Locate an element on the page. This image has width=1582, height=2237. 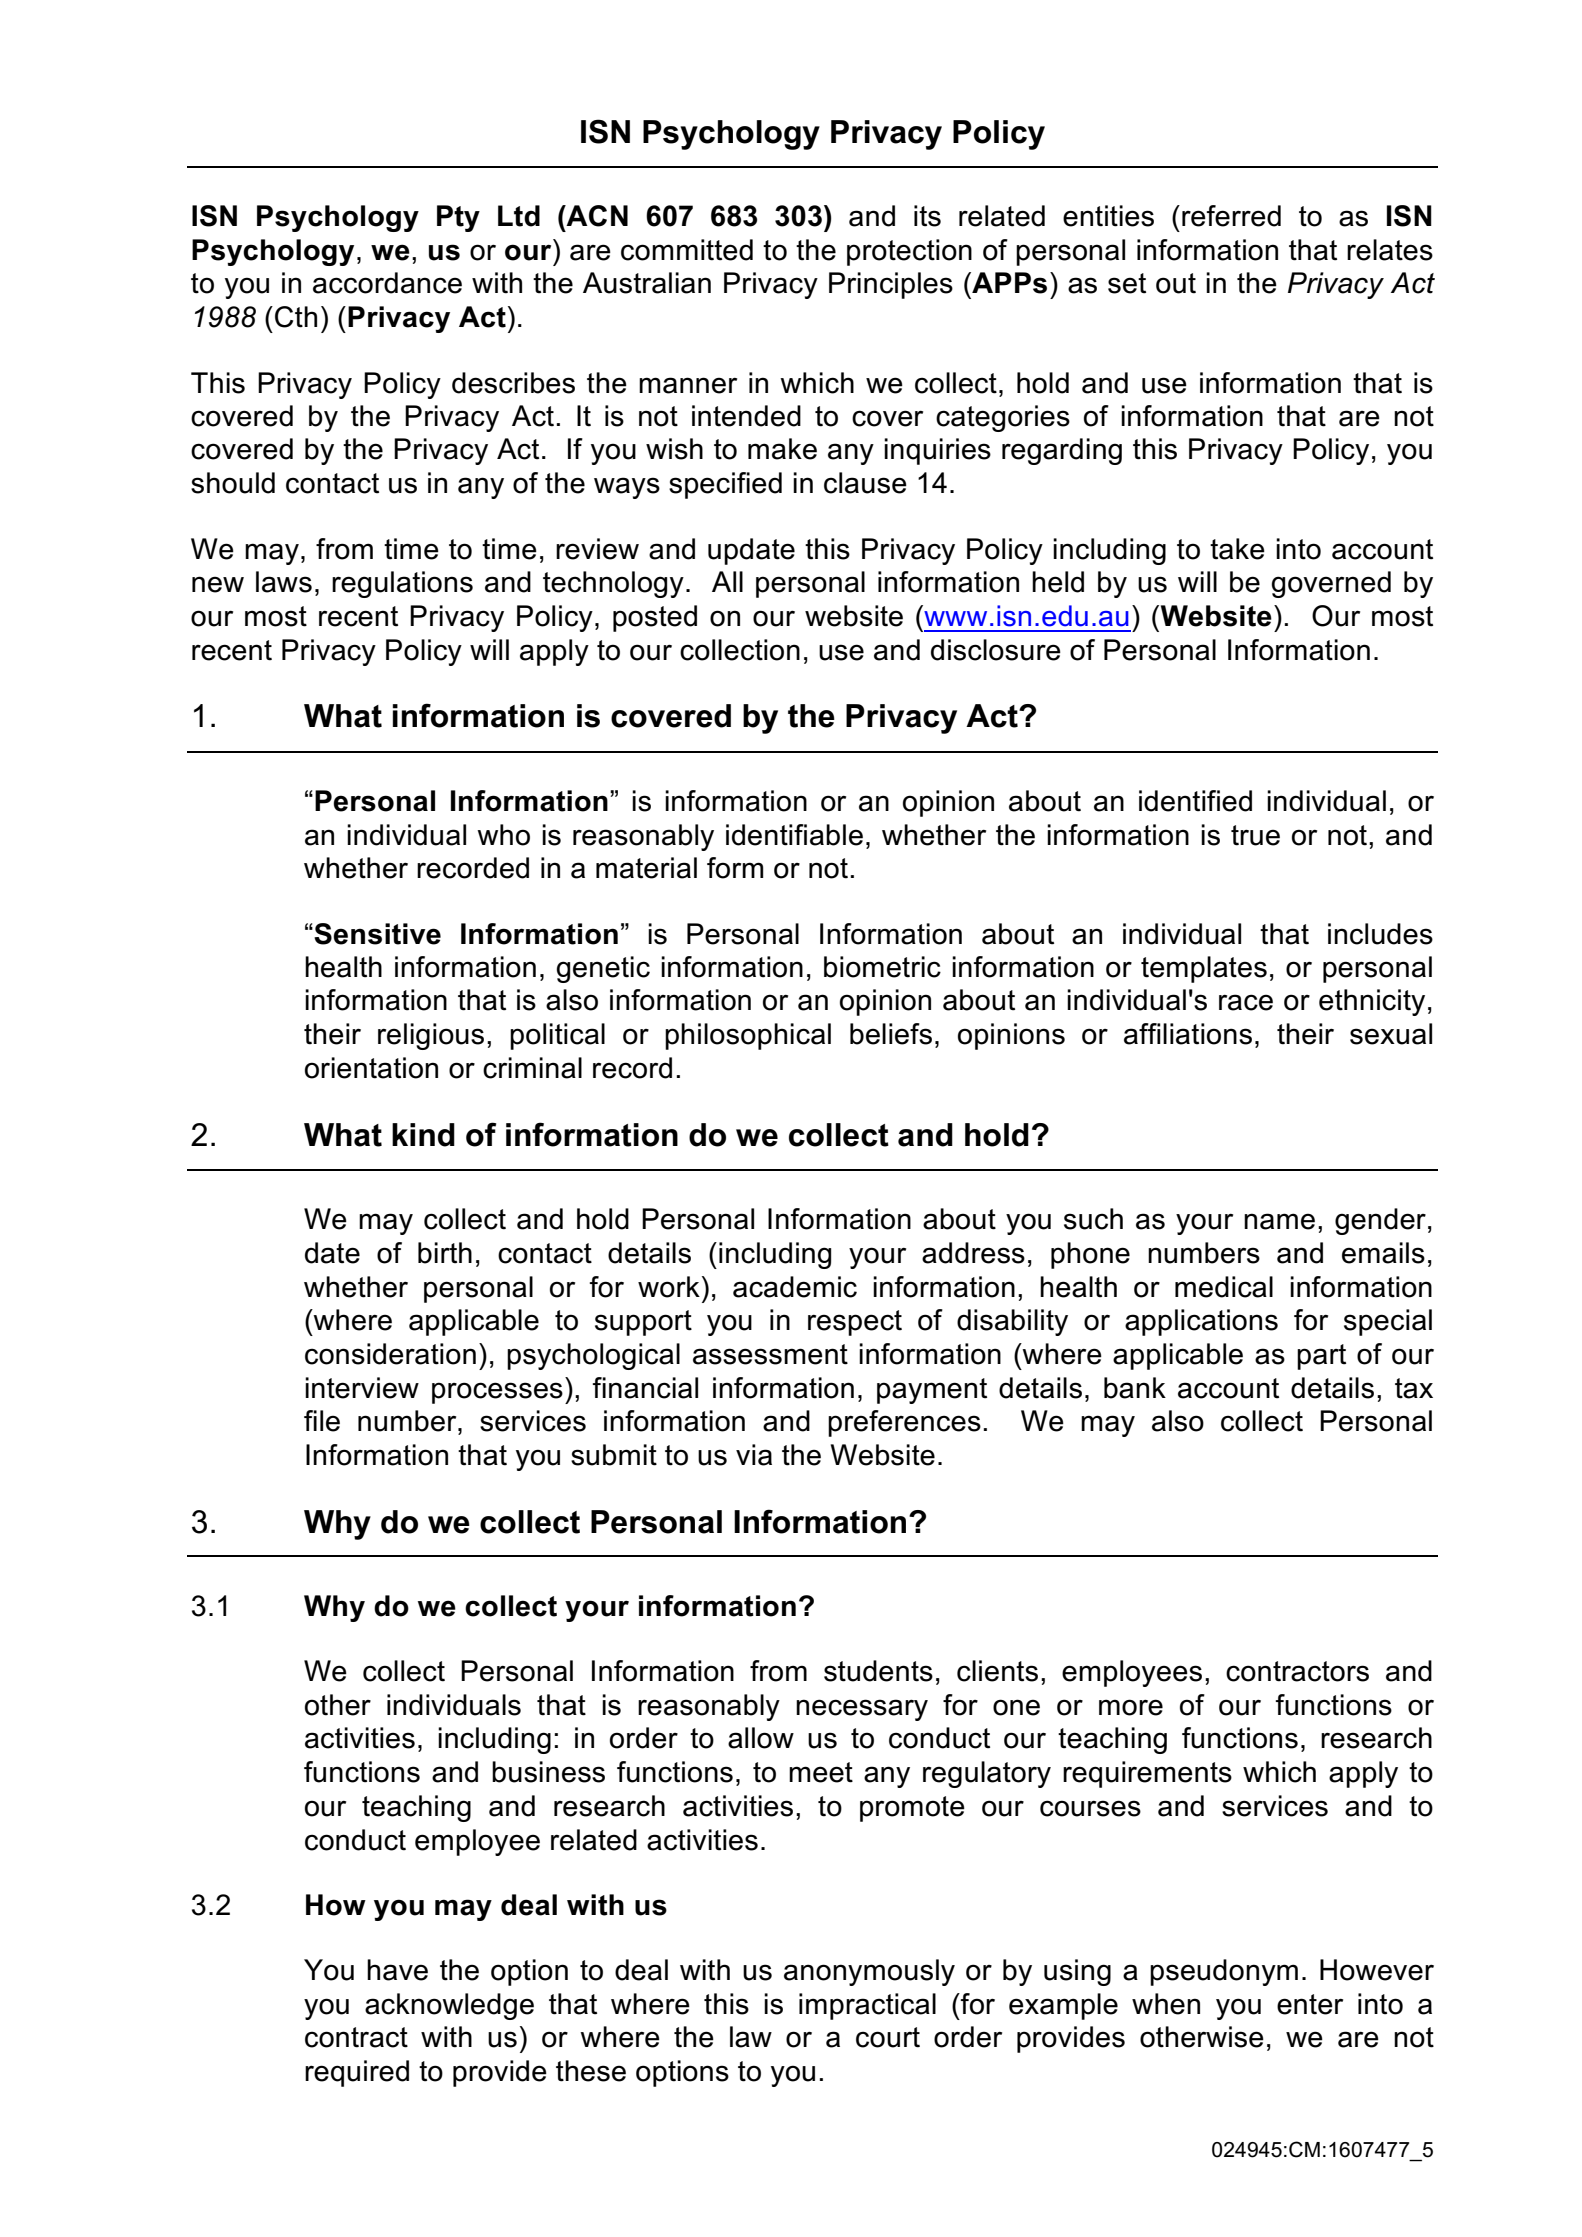
referred is located at coordinates (1231, 216).
